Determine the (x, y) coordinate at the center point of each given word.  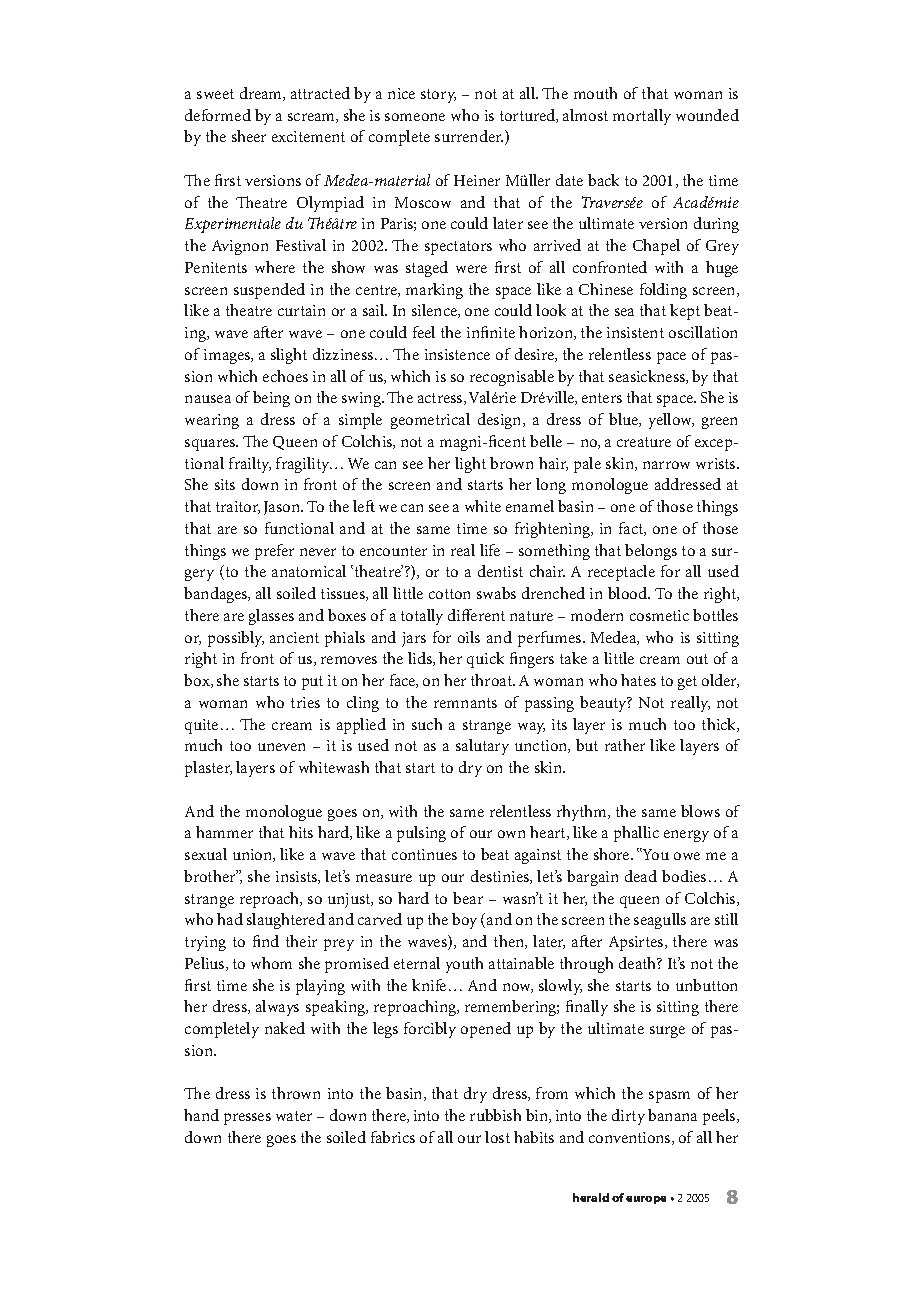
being (271, 399)
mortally (642, 117)
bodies (684, 876)
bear (468, 898)
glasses (271, 617)
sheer (249, 136)
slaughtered (286, 921)
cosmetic (659, 615)
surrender (469, 136)
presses (247, 1119)
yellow (671, 421)
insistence (457, 354)
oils (469, 637)
